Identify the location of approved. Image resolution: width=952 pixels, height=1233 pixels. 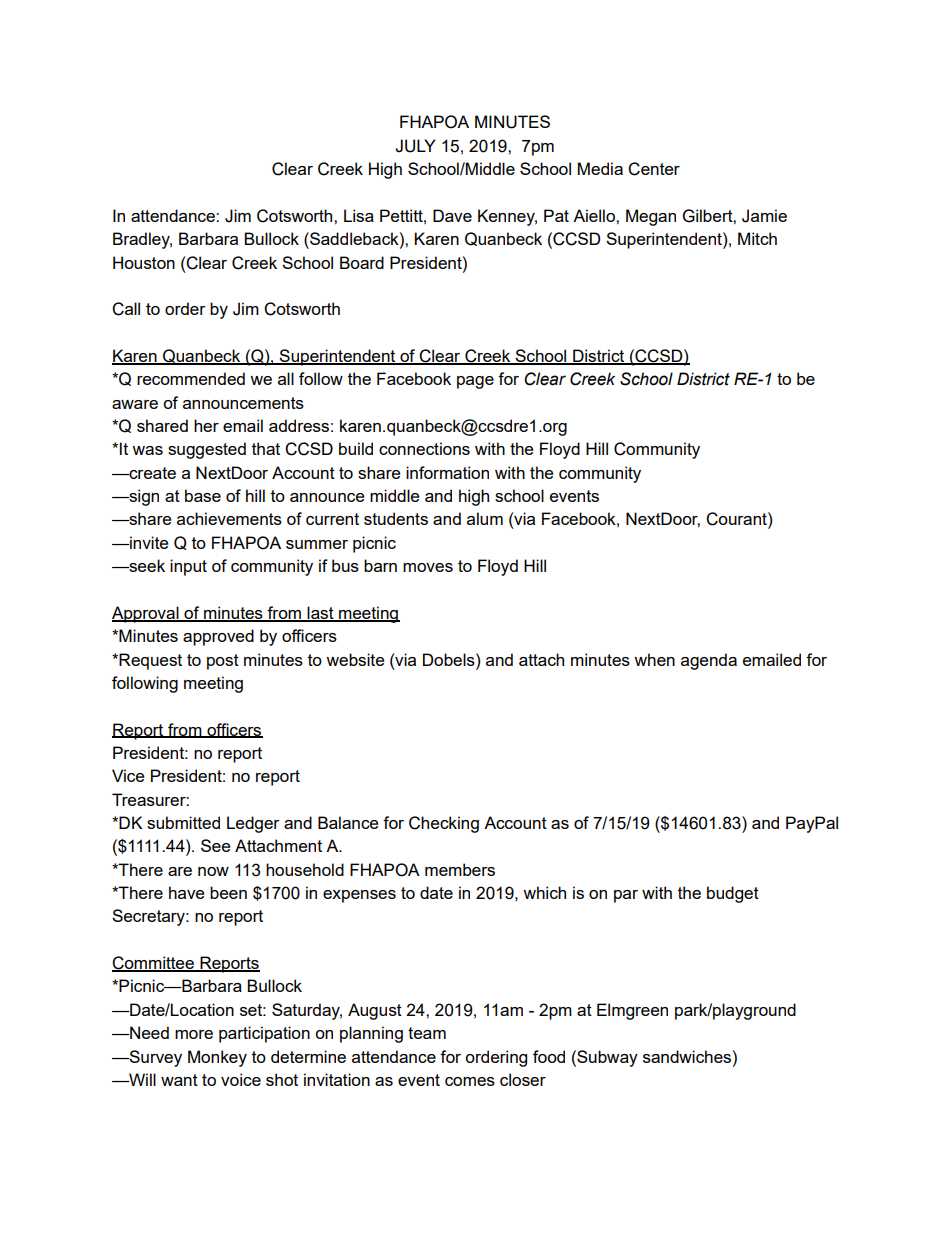
(218, 637).
